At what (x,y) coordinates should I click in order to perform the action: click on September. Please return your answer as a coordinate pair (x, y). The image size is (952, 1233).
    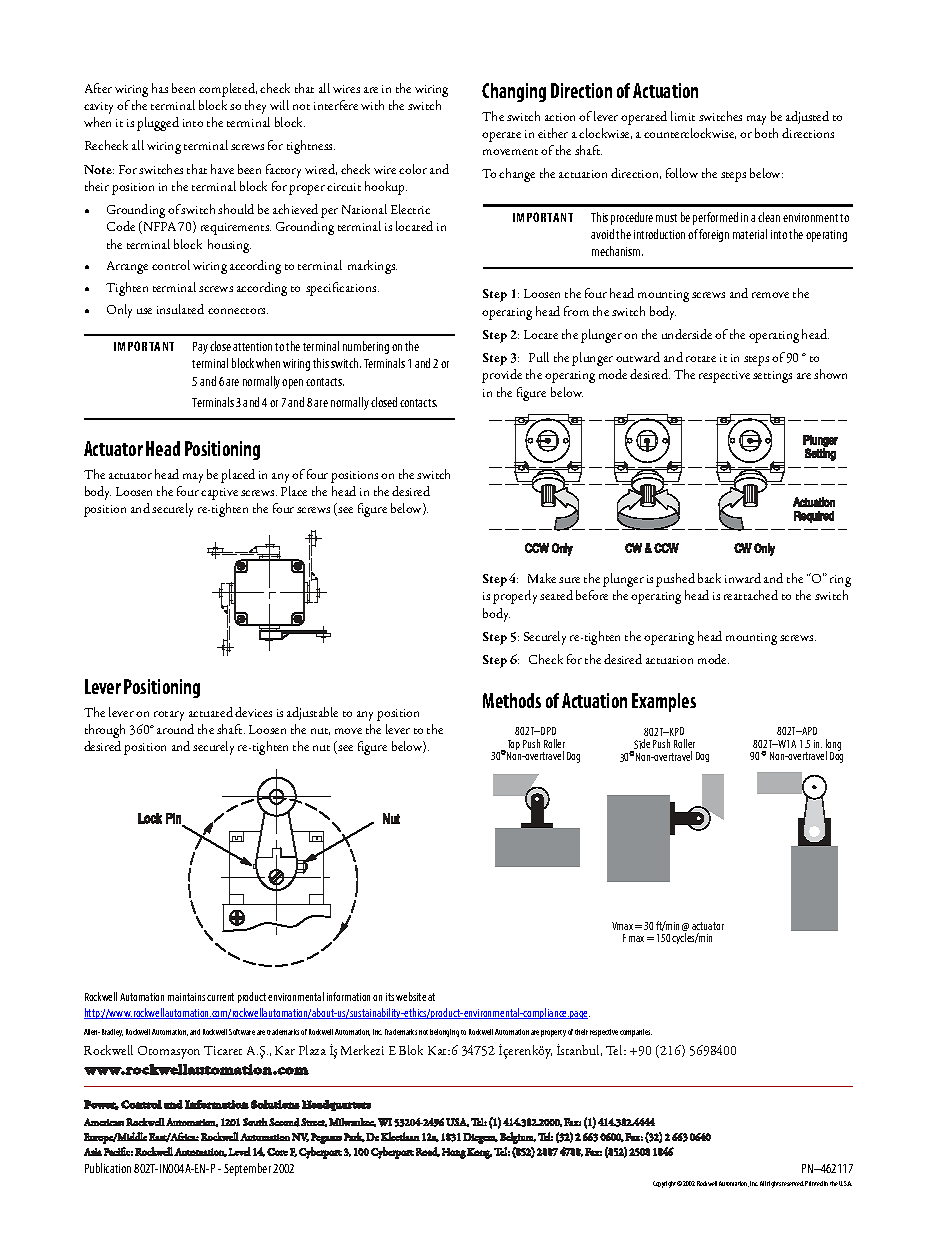
    Looking at the image, I should click on (247, 1169).
